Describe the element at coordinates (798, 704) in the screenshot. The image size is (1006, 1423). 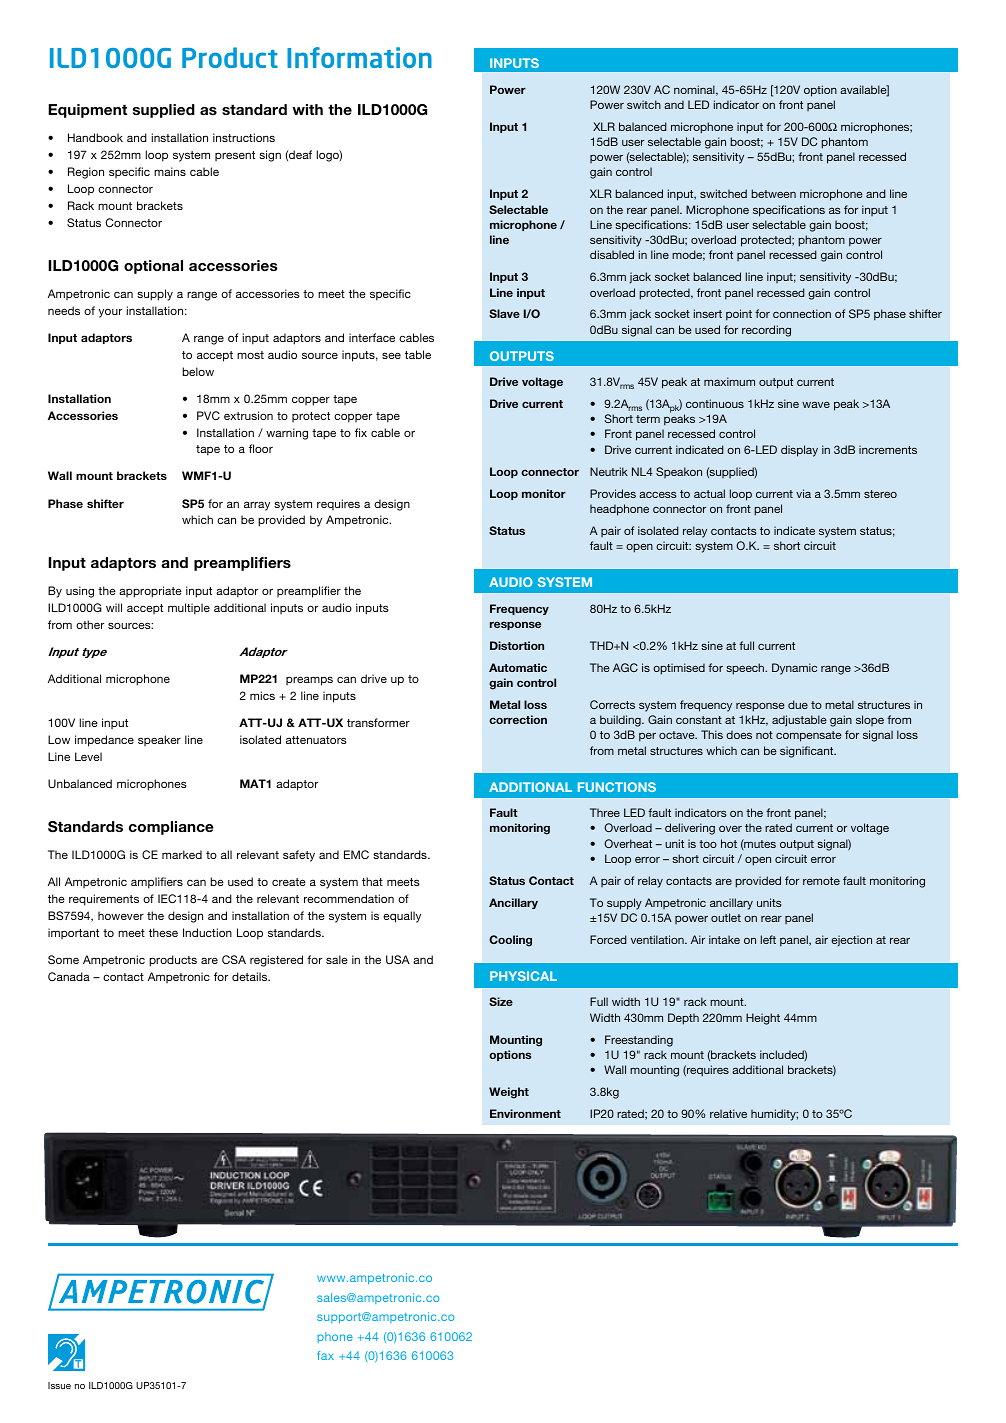
I see `due` at that location.
